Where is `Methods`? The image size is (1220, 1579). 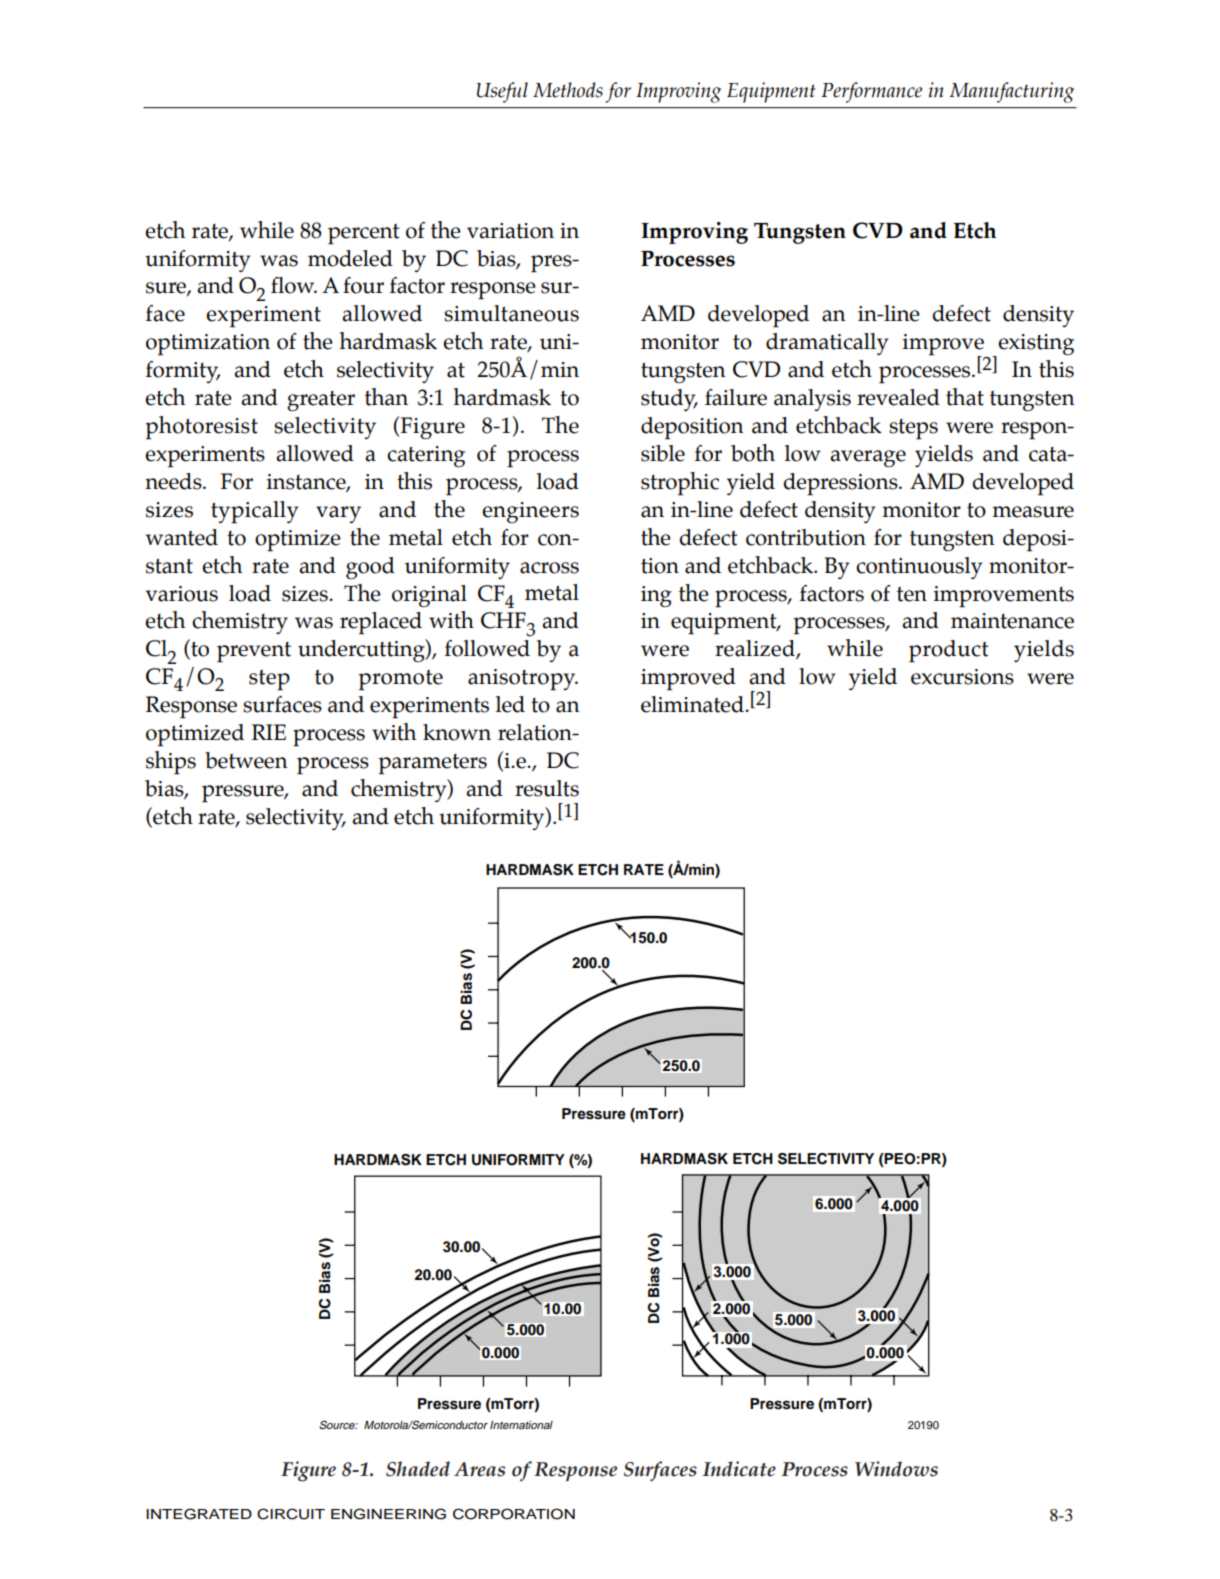 Methods is located at coordinates (568, 90).
